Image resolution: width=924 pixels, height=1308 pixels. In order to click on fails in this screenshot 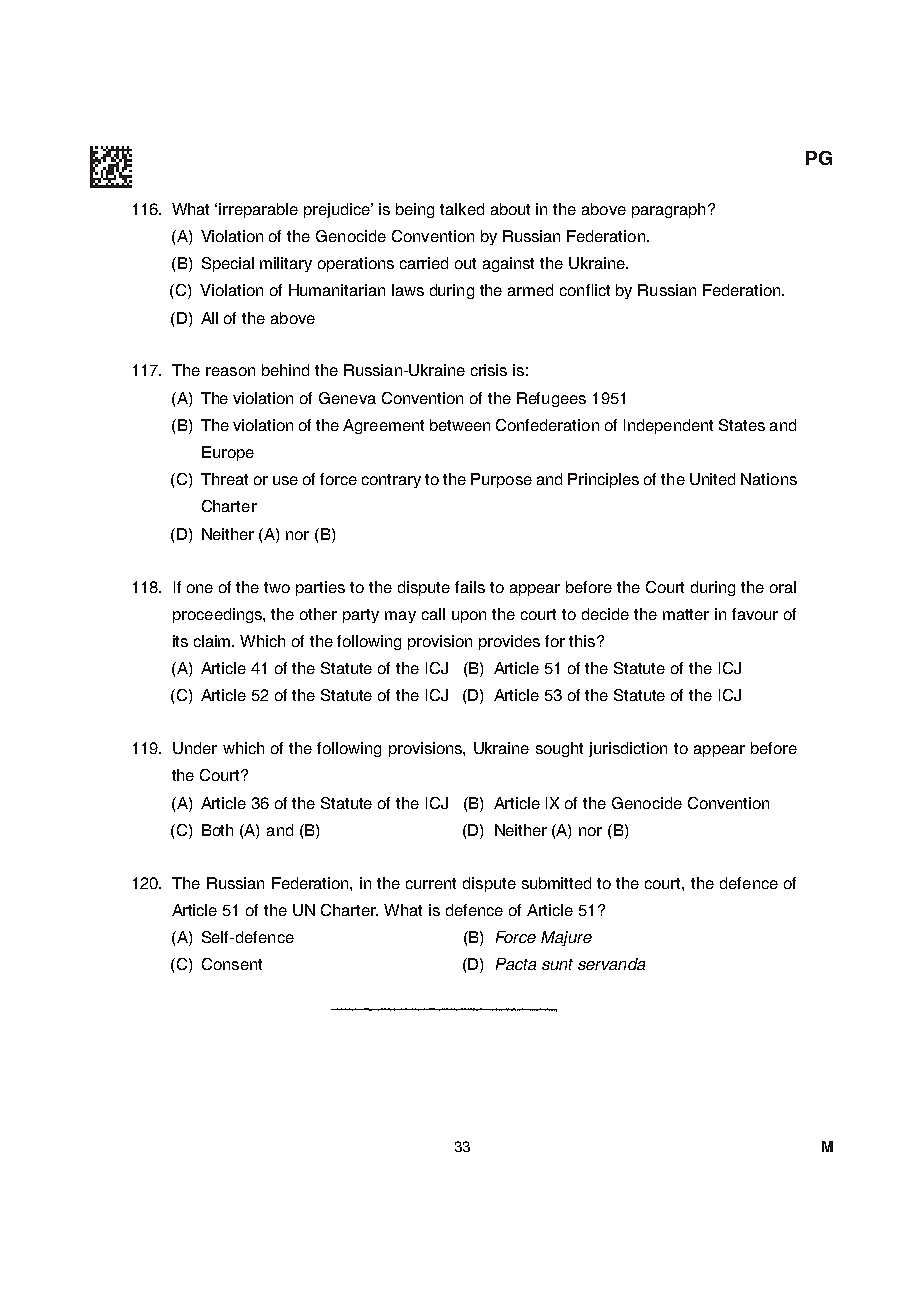, I will do `click(470, 587)`.
